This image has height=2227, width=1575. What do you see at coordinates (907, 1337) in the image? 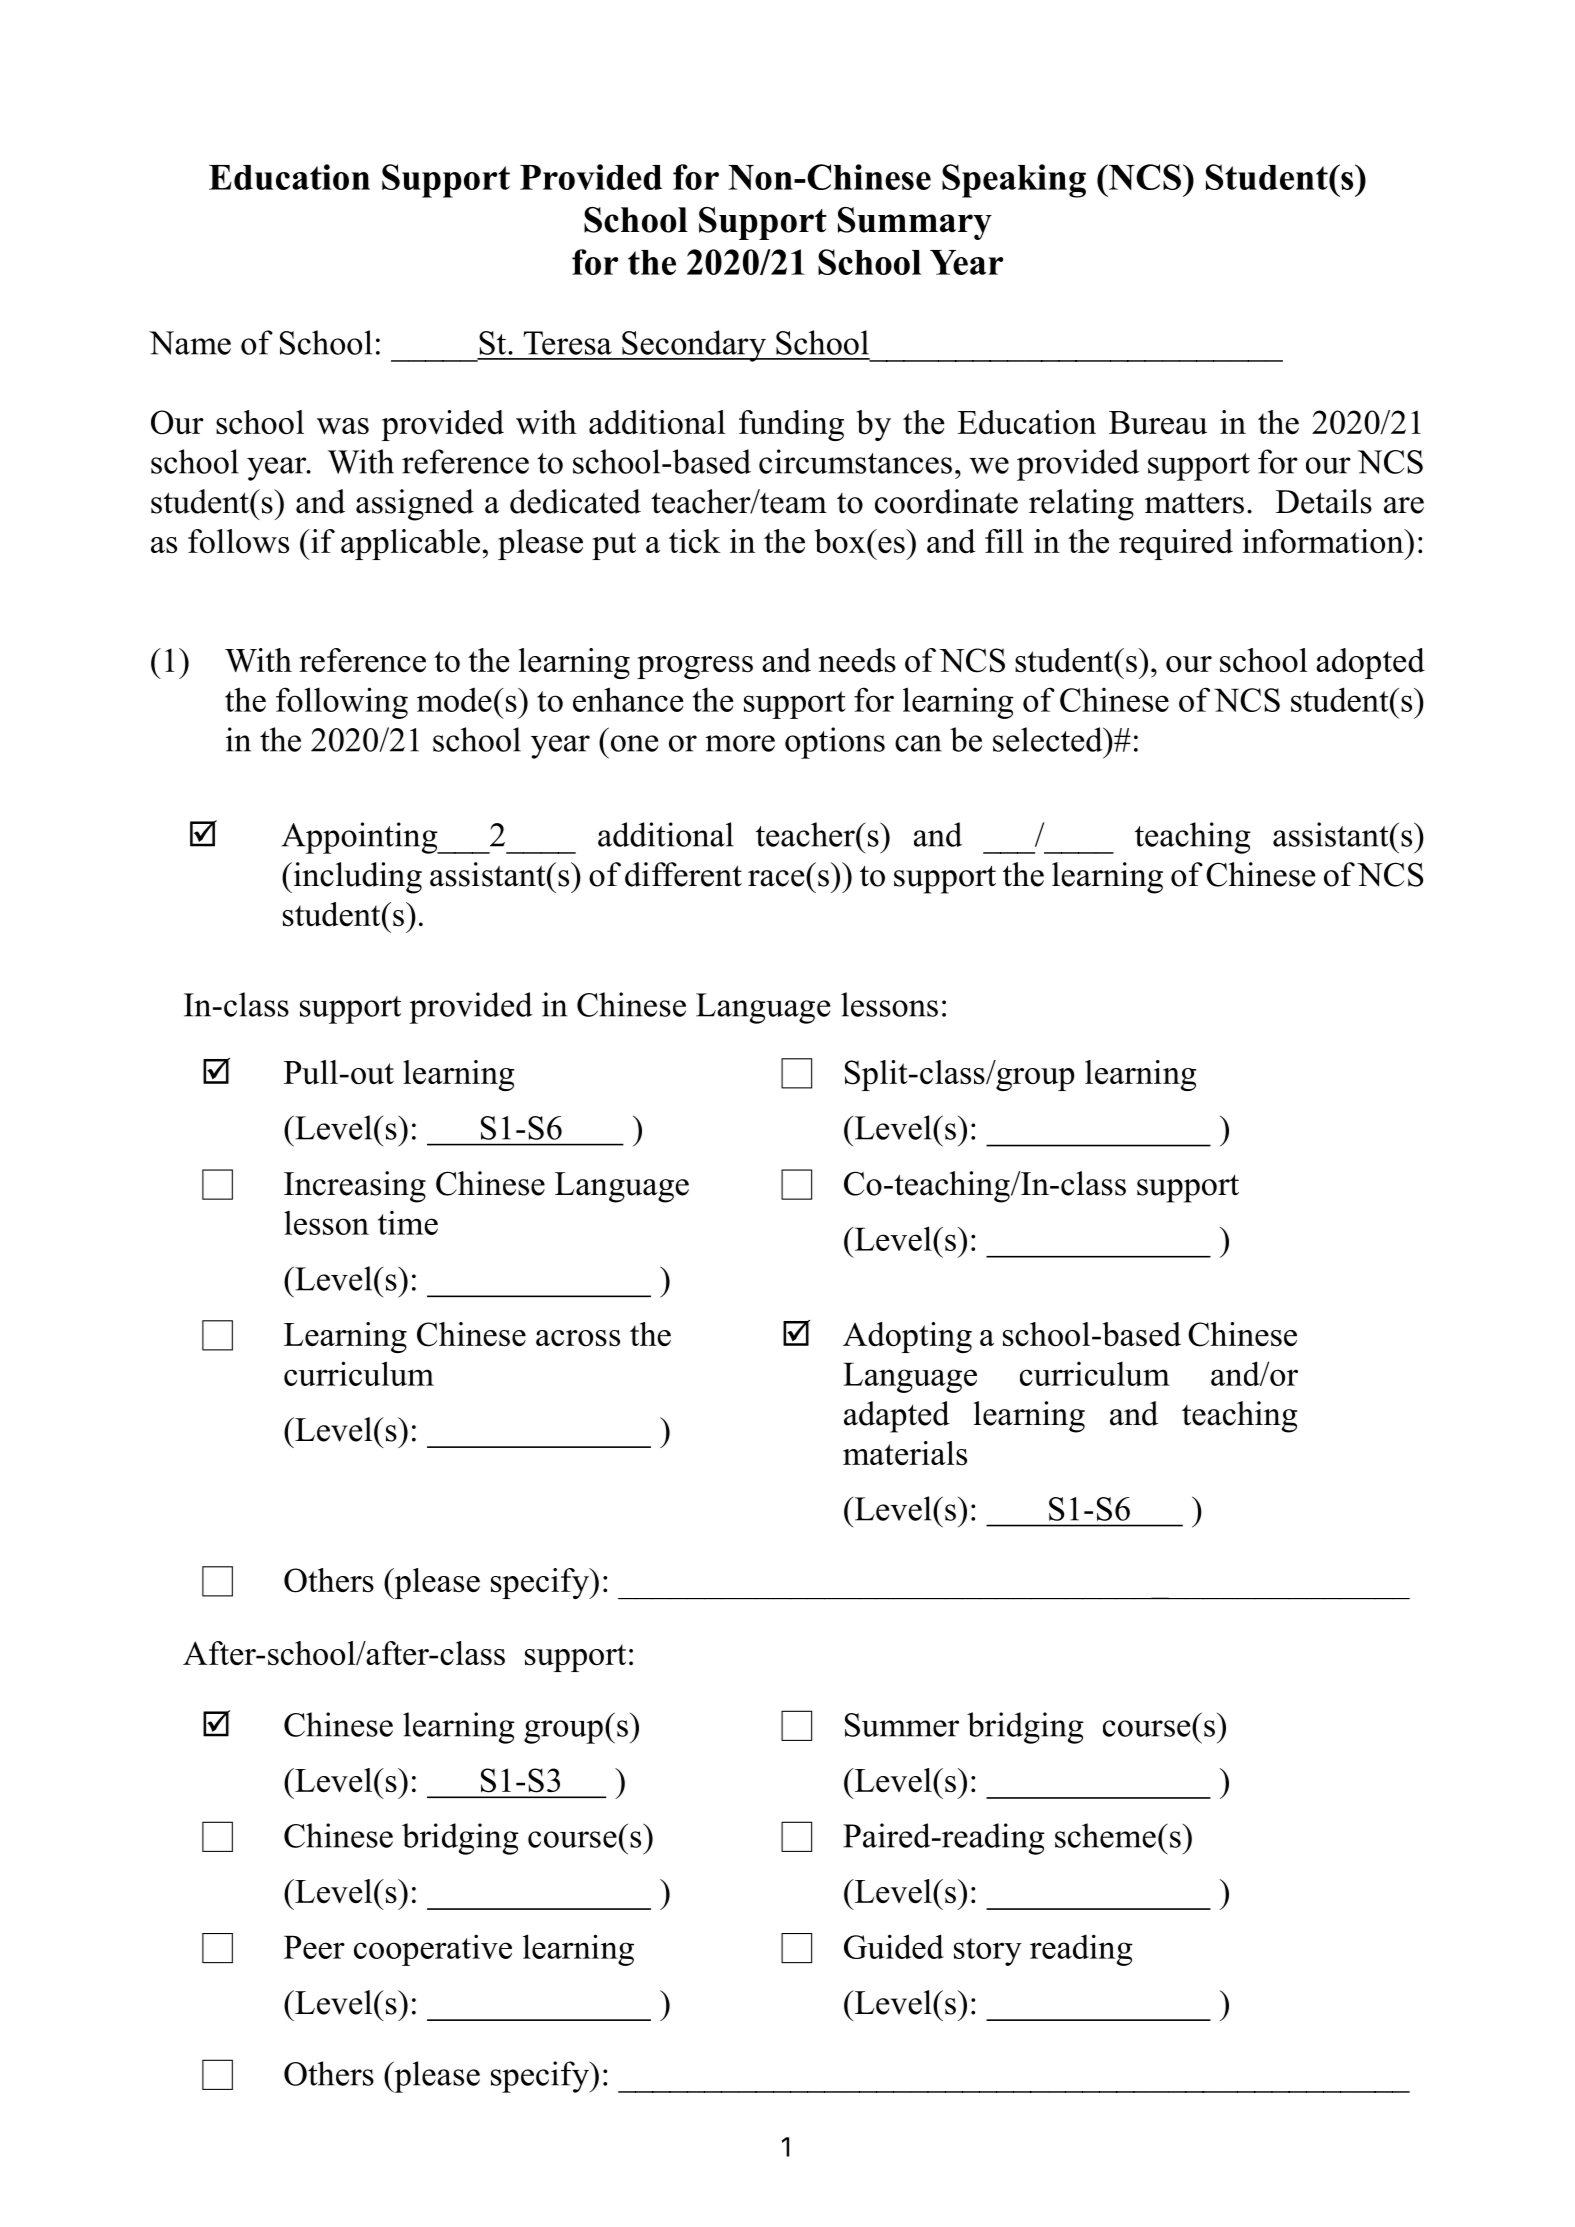
I see `Adopting` at bounding box center [907, 1337].
